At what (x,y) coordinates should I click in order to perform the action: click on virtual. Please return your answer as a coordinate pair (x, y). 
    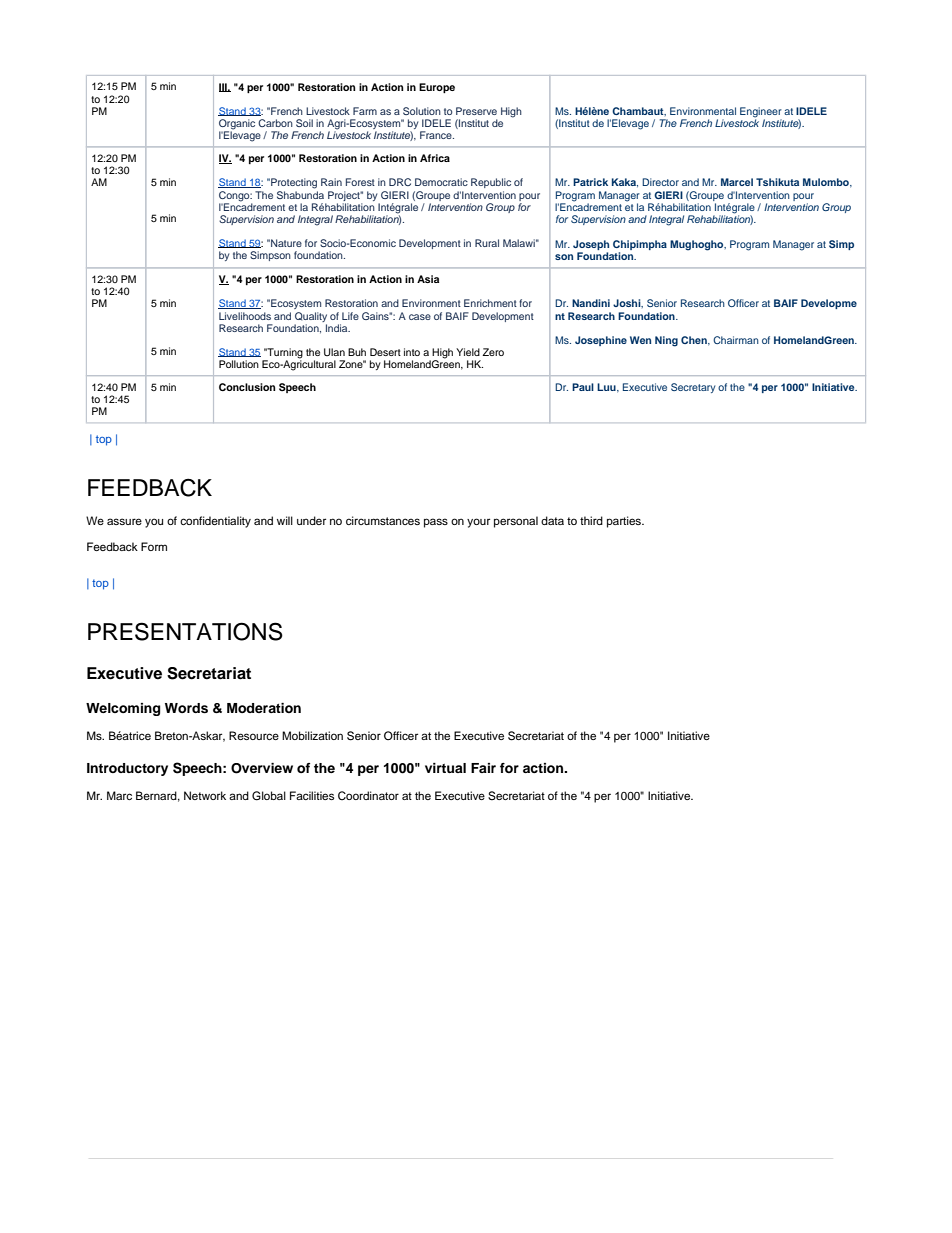
    Looking at the image, I should click on (445, 768).
